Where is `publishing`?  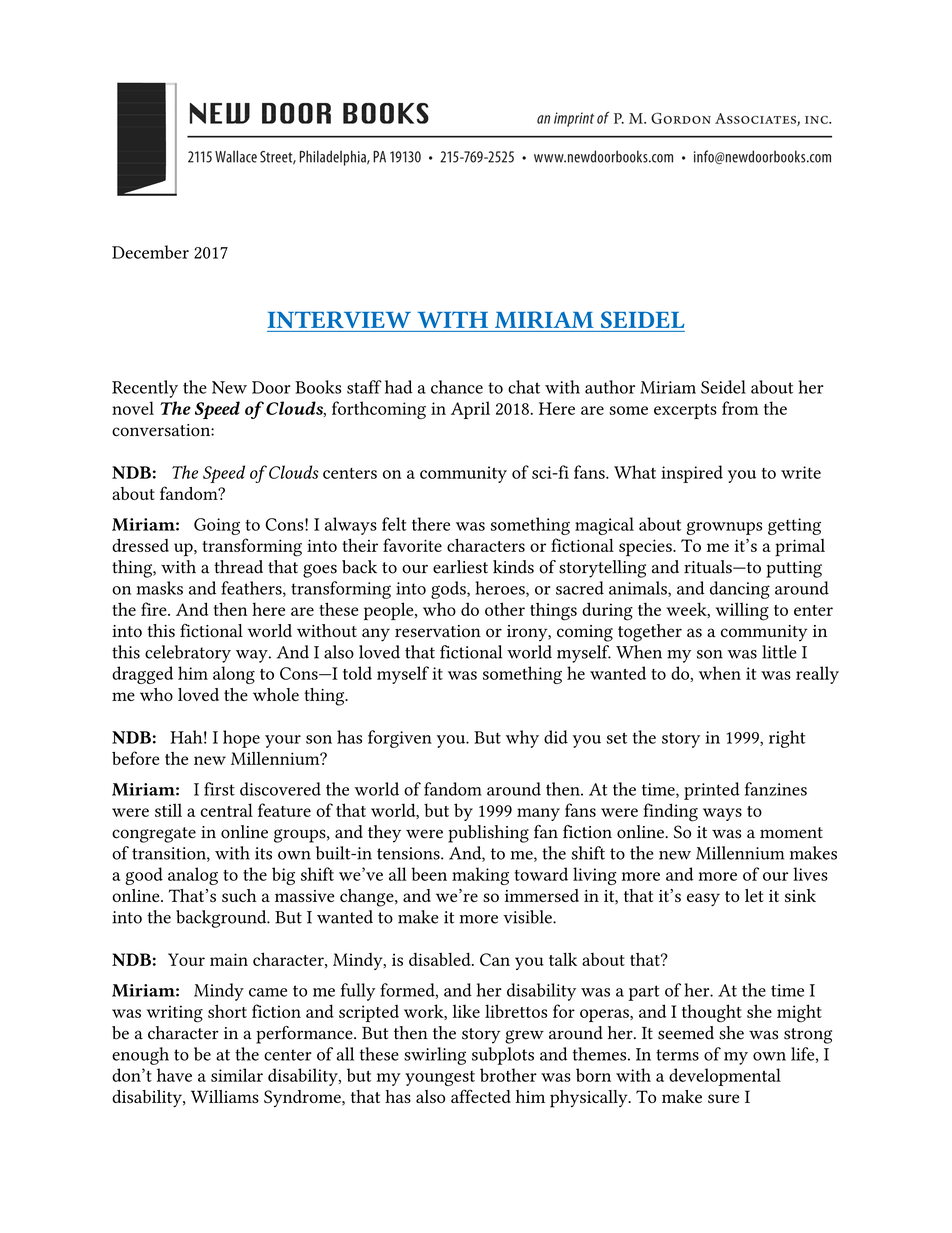 publishing is located at coordinates (488, 834).
